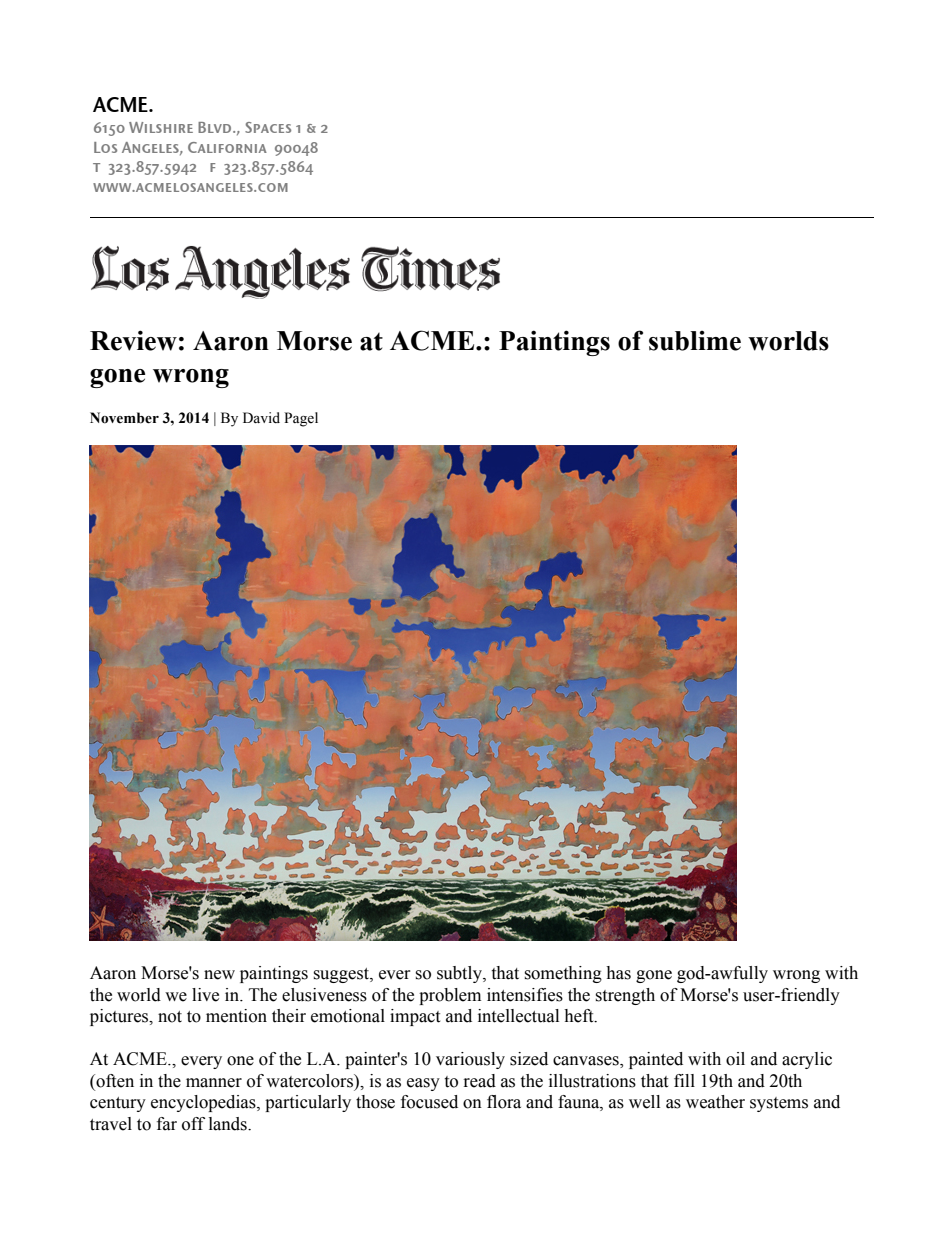 The image size is (952, 1233). Describe the element at coordinates (219, 975) in the page. I see `new` at that location.
